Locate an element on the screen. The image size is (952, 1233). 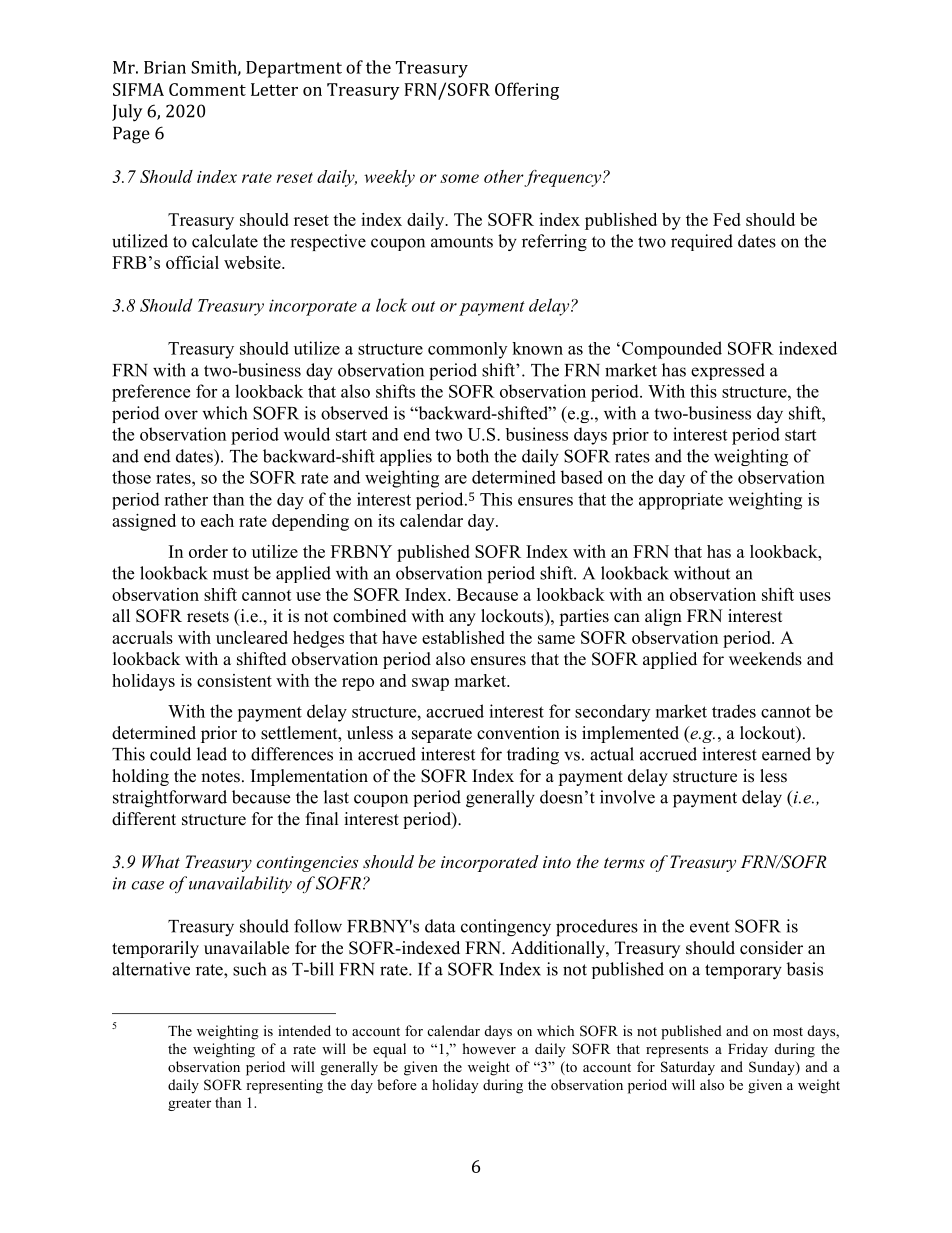
trades is located at coordinates (734, 711).
